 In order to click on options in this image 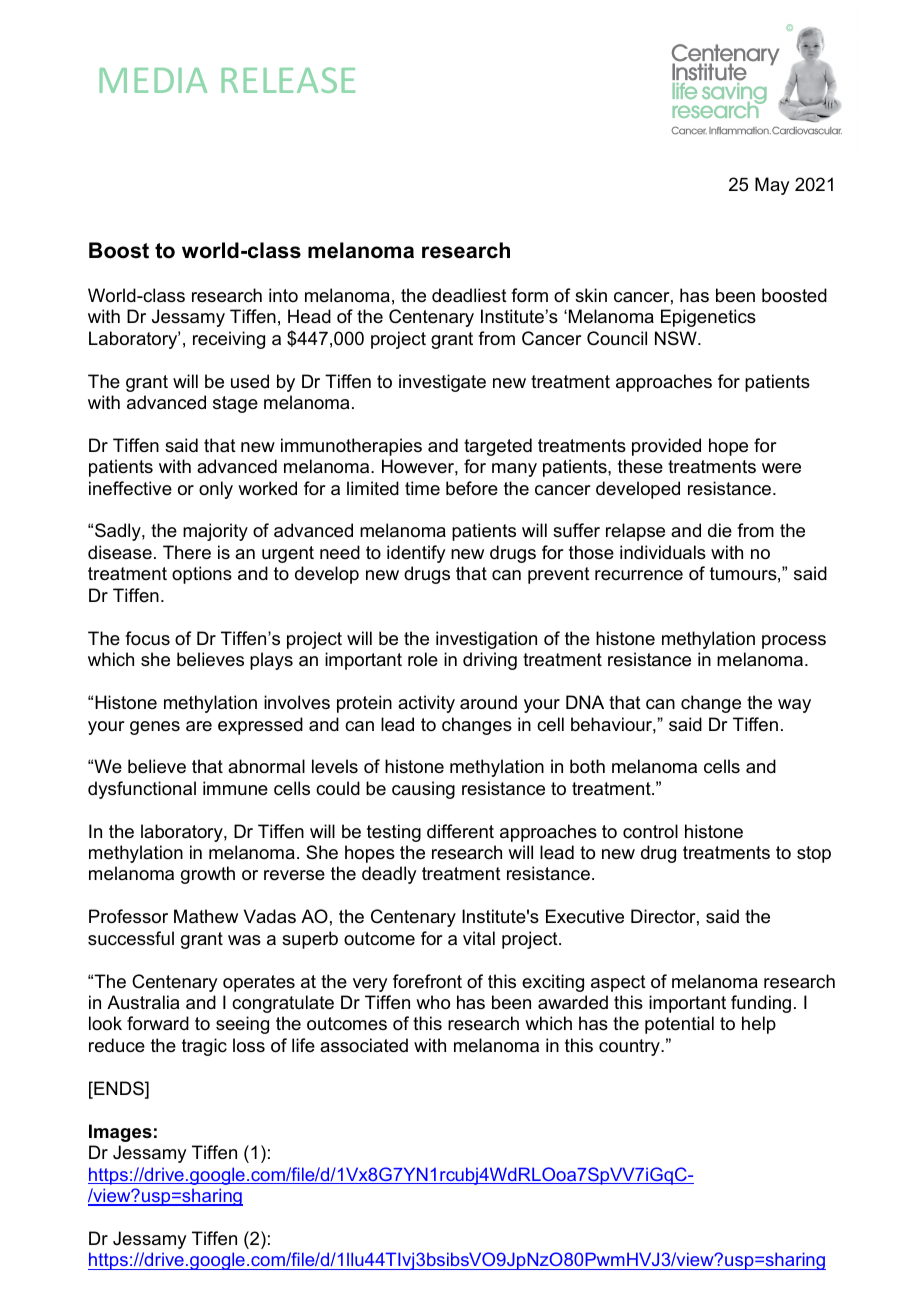, I will do `click(202, 575)`.
